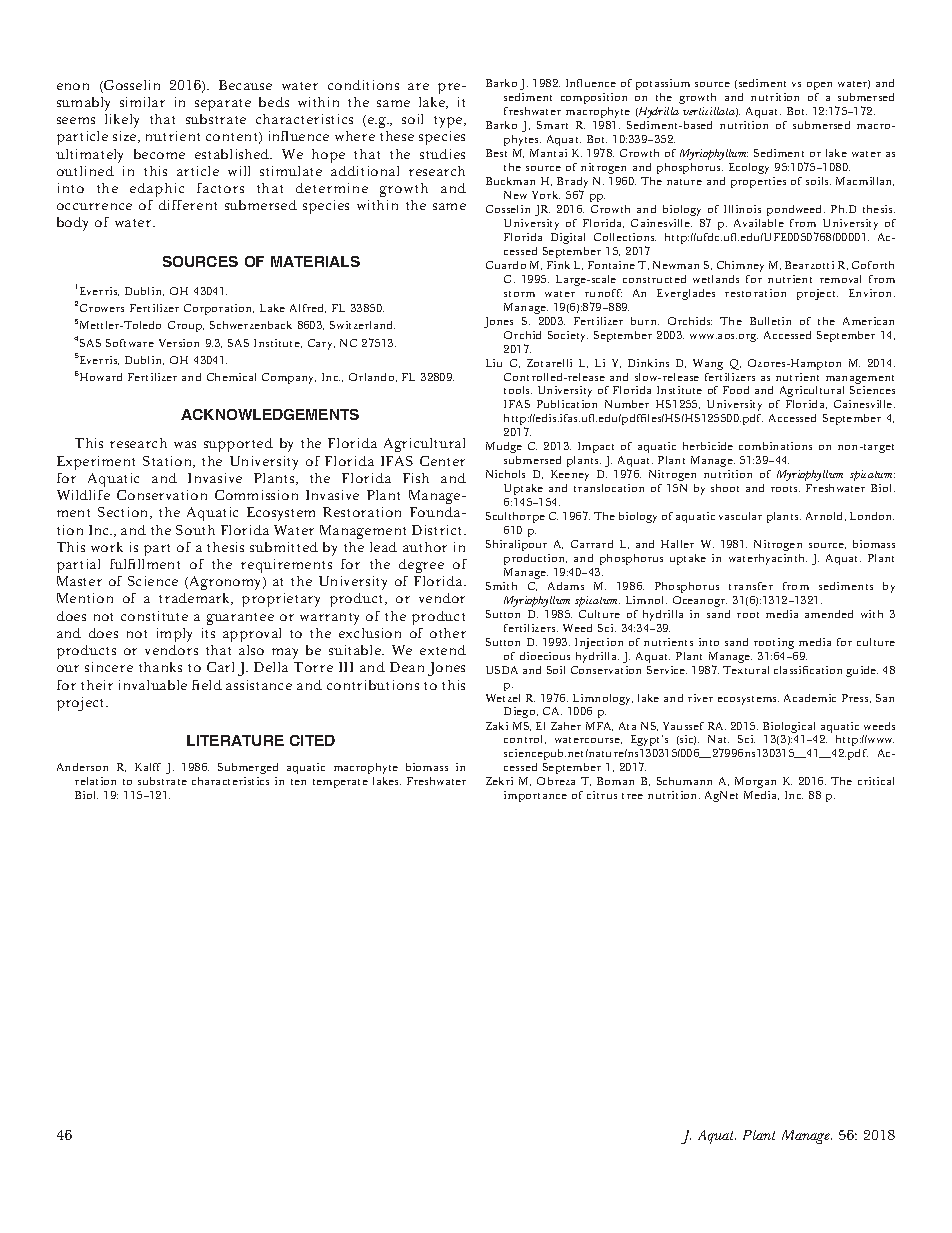 Image resolution: width=952 pixels, height=1233 pixels. Describe the element at coordinates (829, 614) in the screenshot. I see `amended` at that location.
